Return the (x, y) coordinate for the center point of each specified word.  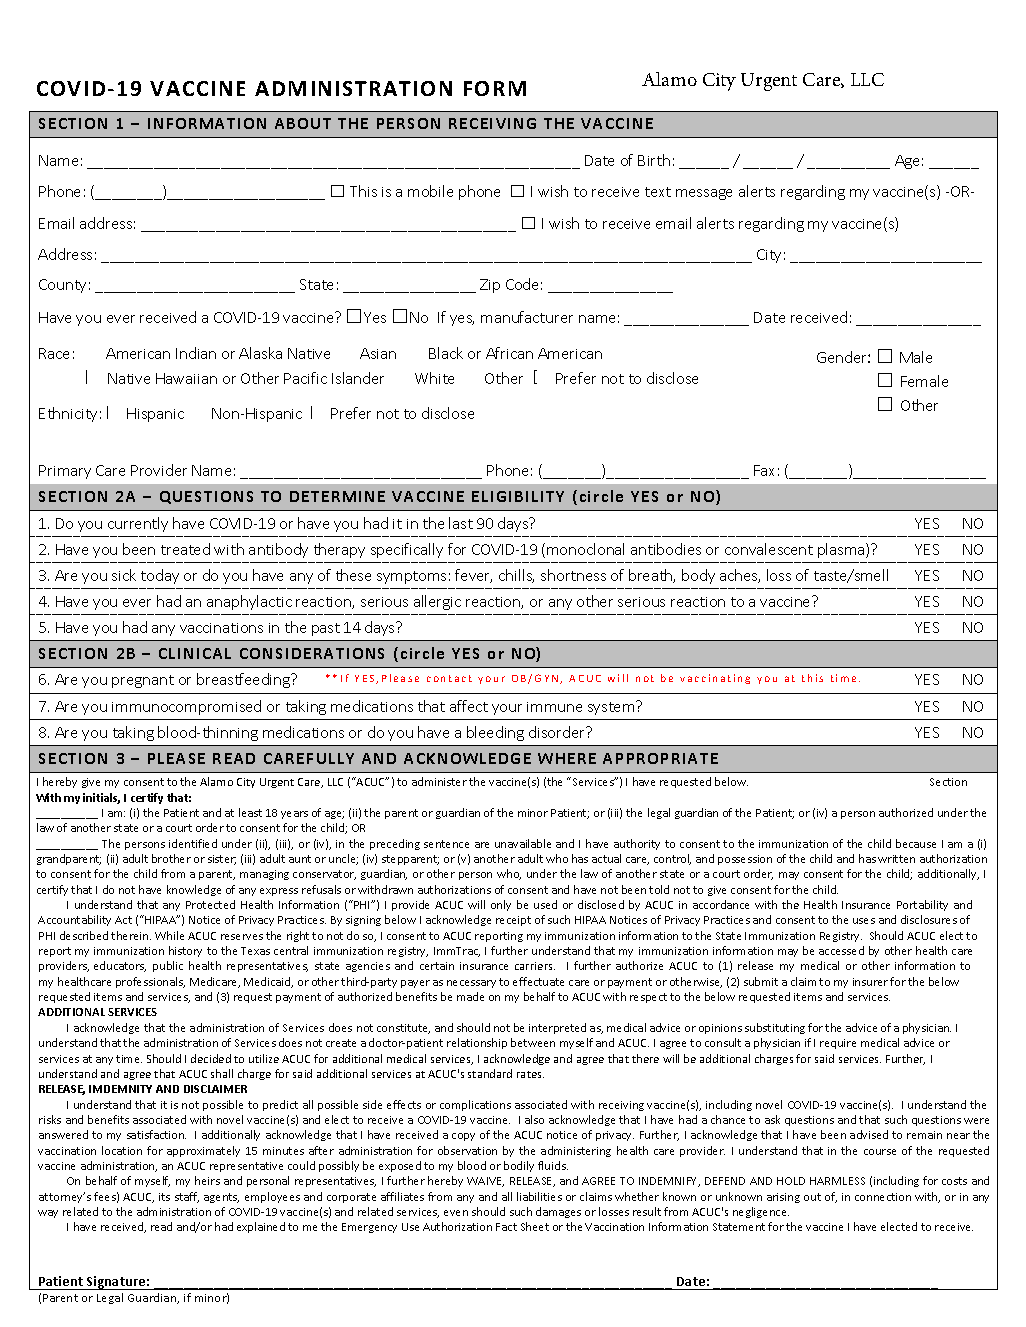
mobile (430, 191)
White (434, 378)
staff (187, 1197)
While (169, 935)
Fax (764, 470)
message (704, 194)
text (658, 192)
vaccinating (715, 679)
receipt (513, 921)
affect (469, 706)
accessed (841, 950)
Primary (65, 472)
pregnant (143, 681)
